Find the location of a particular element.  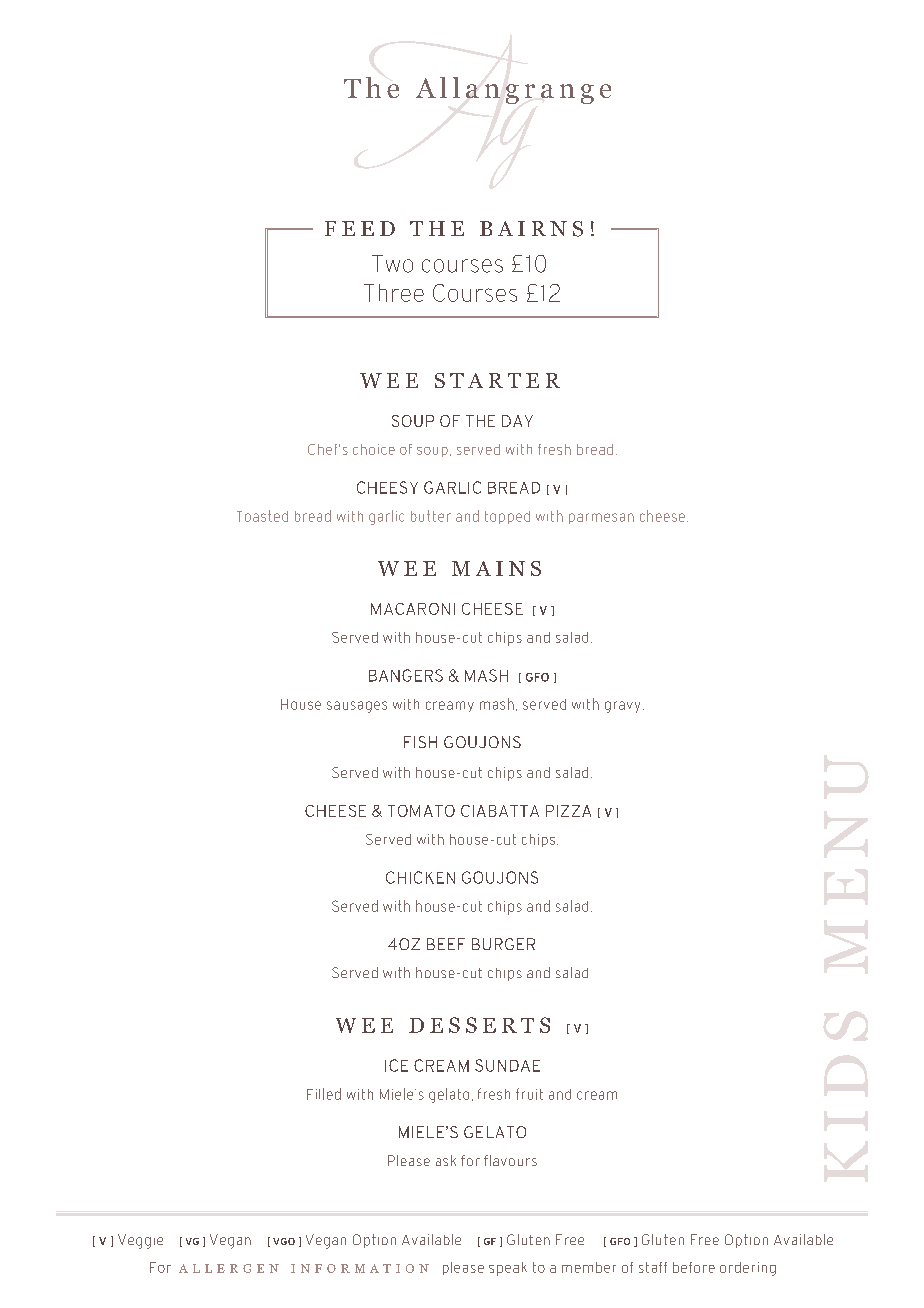

Veggie is located at coordinates (140, 1241).
